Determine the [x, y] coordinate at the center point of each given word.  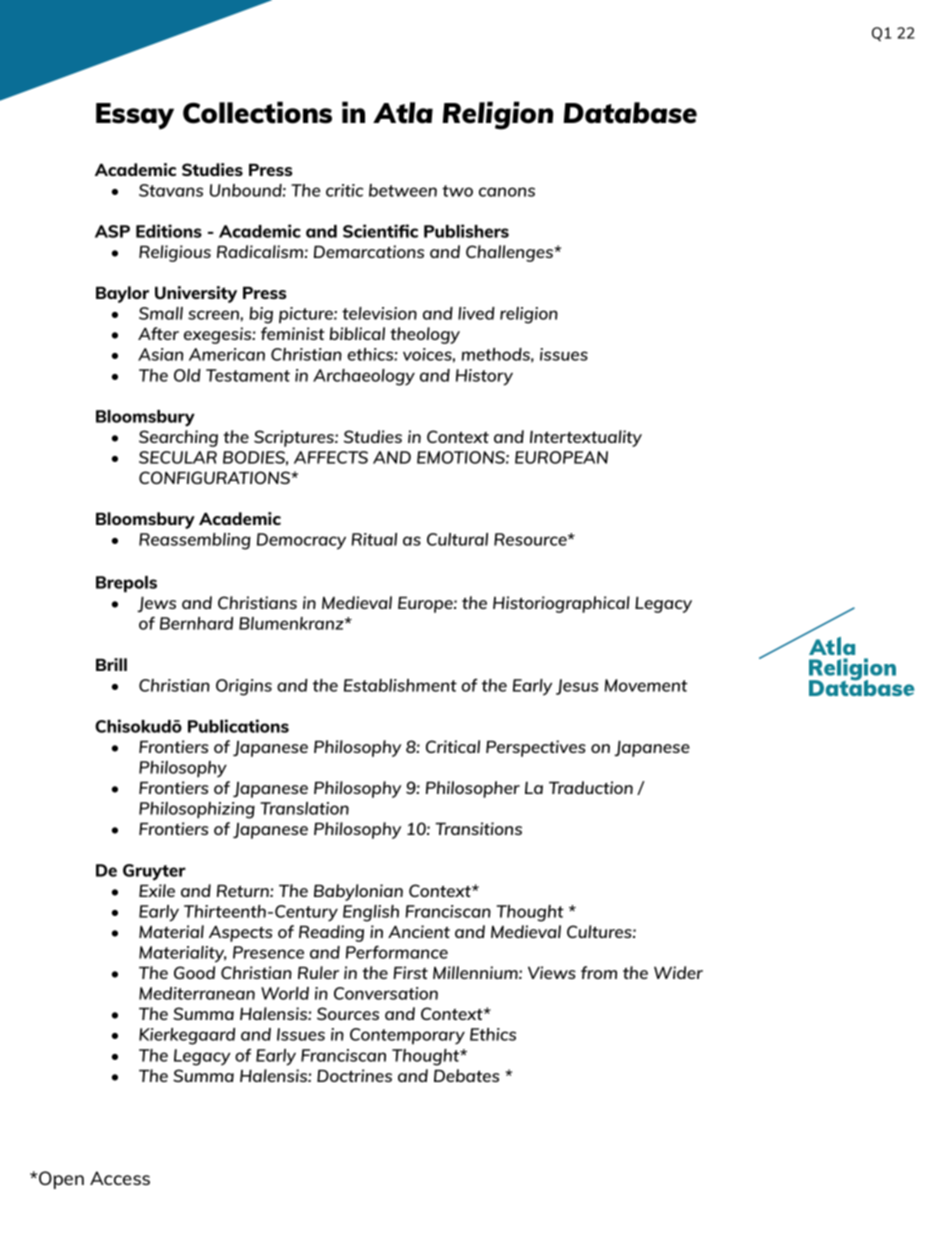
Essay [135, 116]
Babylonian [358, 892]
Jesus [577, 687]
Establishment [400, 685]
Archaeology [364, 377]
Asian [160, 354]
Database [630, 113]
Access [120, 1178]
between [403, 190]
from [599, 972]
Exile [157, 890]
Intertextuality [586, 438]
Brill [111, 664]
